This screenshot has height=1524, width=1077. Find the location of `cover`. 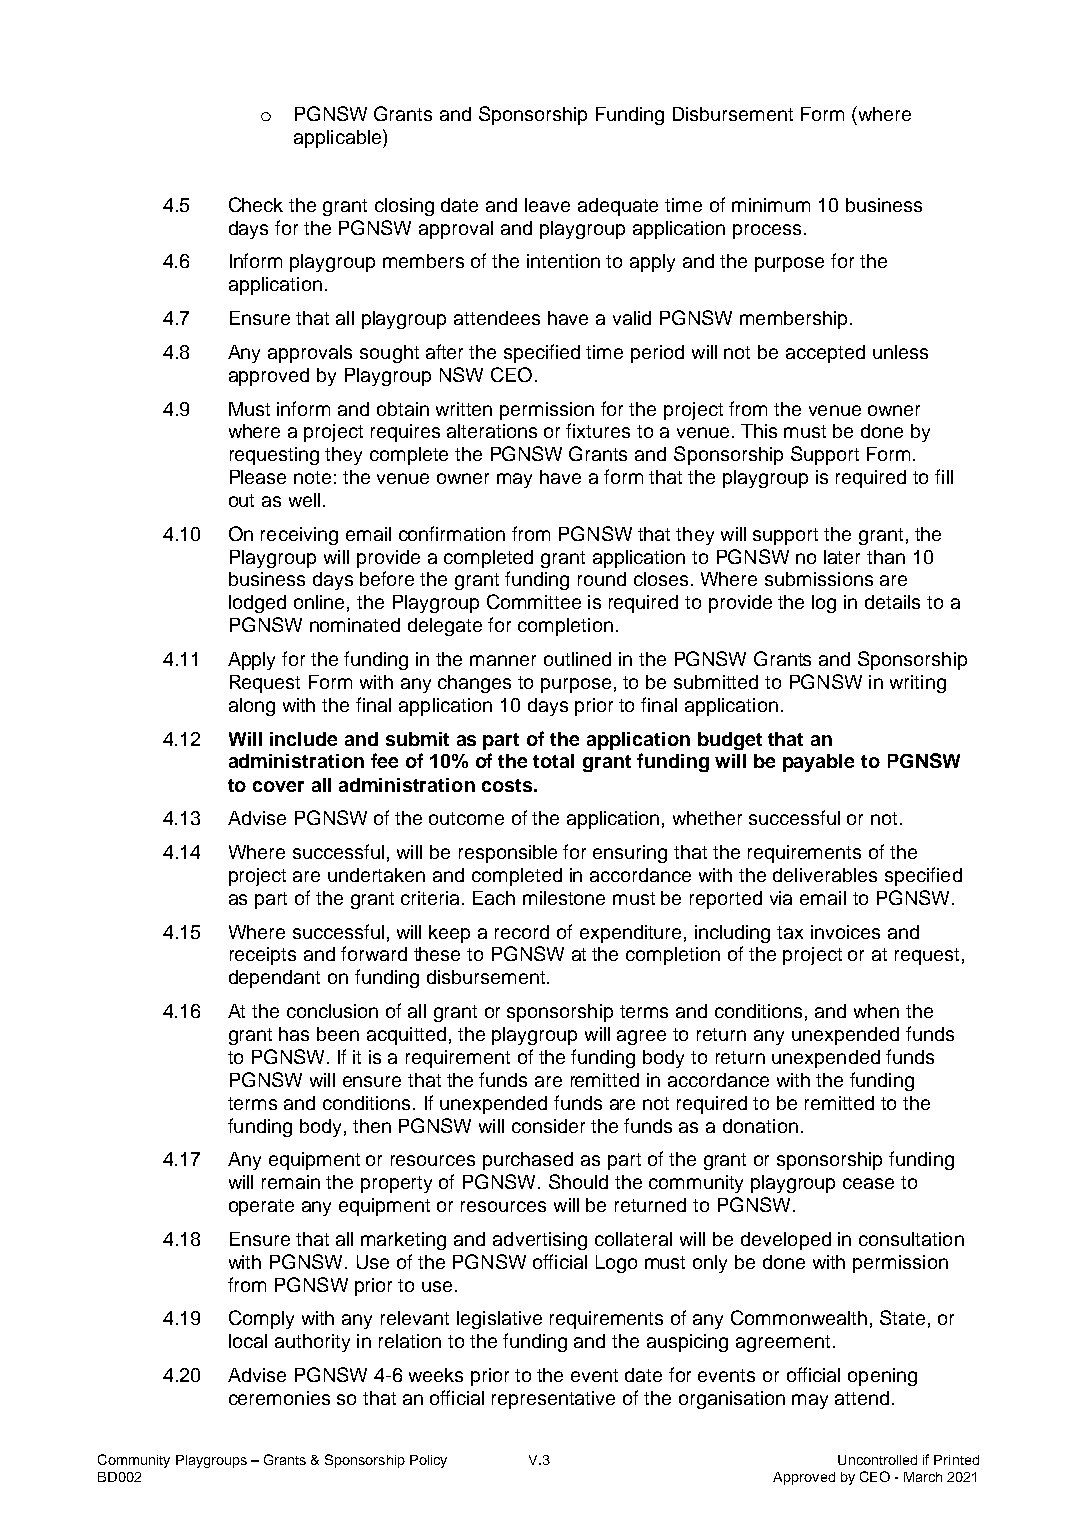

cover is located at coordinates (278, 786).
